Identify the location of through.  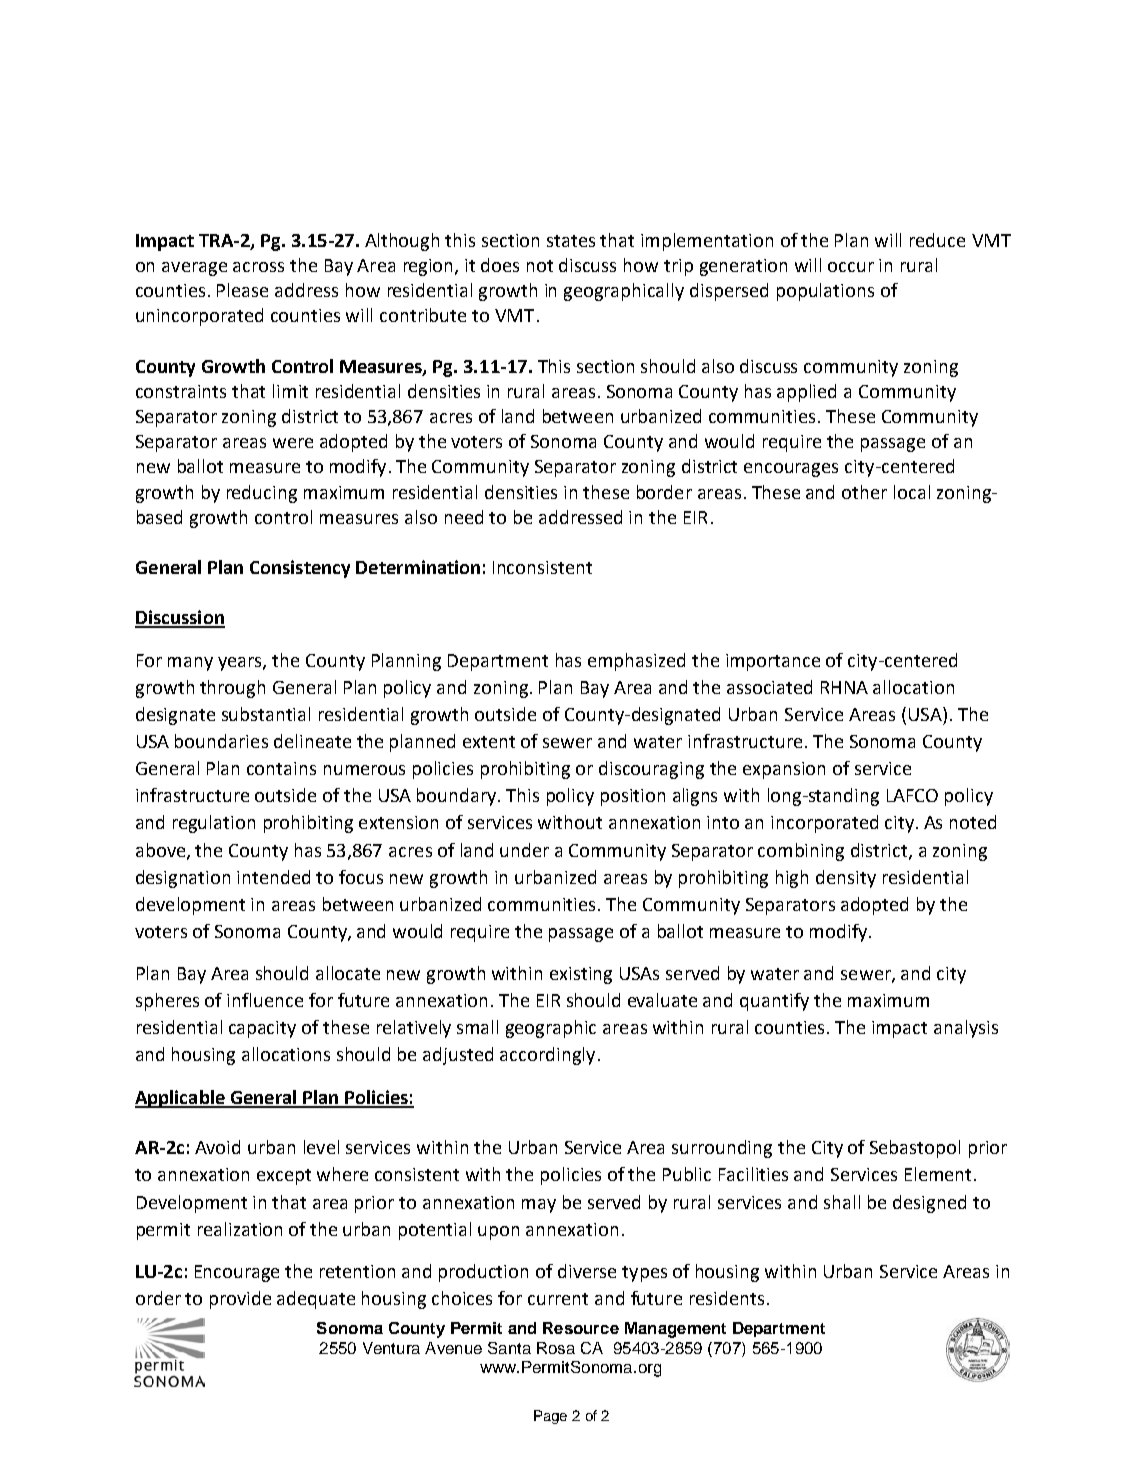
(232, 689).
